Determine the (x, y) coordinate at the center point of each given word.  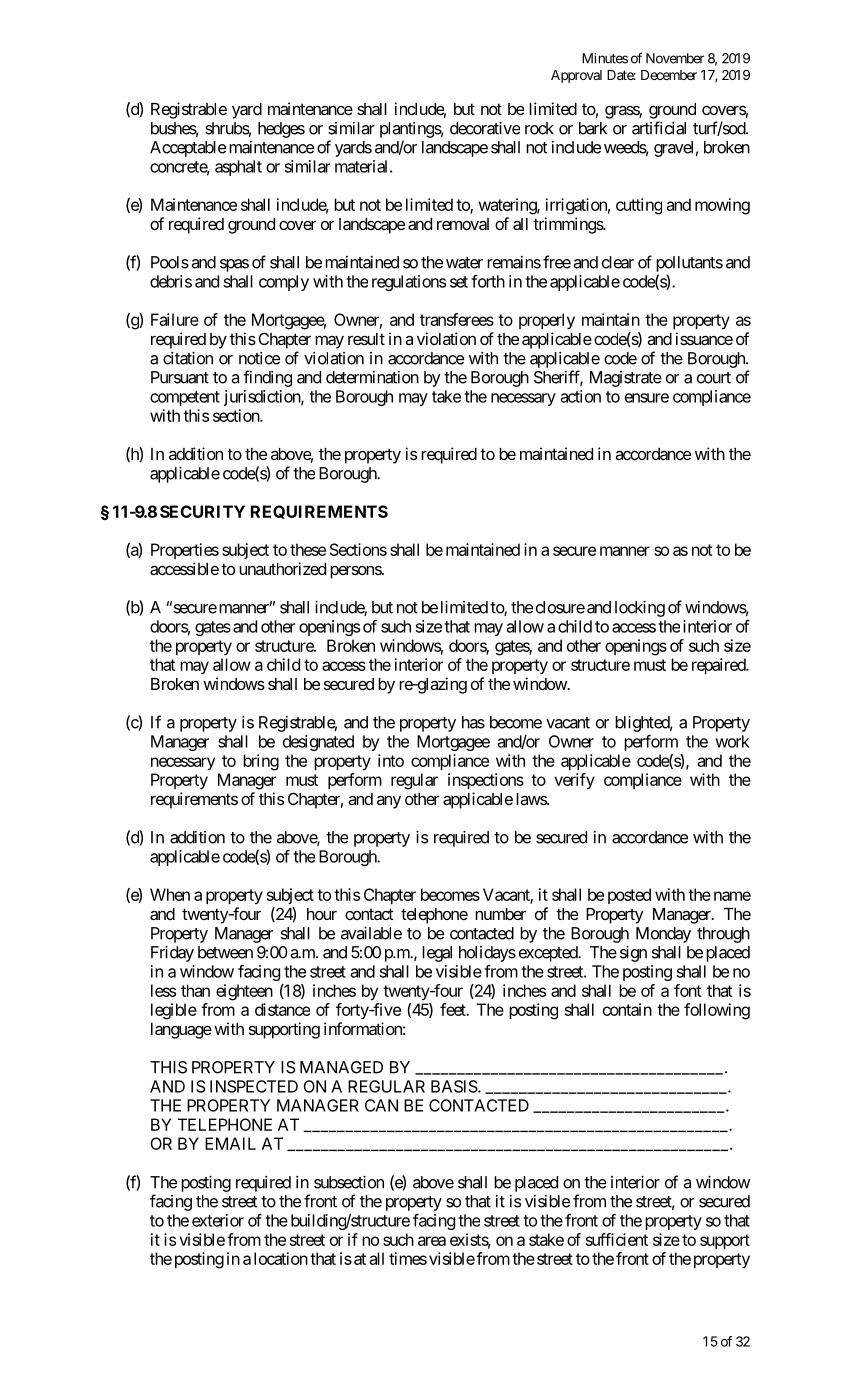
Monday (663, 935)
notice (259, 358)
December (669, 75)
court (714, 378)
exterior (218, 1220)
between (225, 952)
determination (372, 377)
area (432, 1241)
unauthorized (282, 568)
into (391, 760)
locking (640, 609)
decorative (485, 128)
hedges (281, 130)
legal (437, 954)
